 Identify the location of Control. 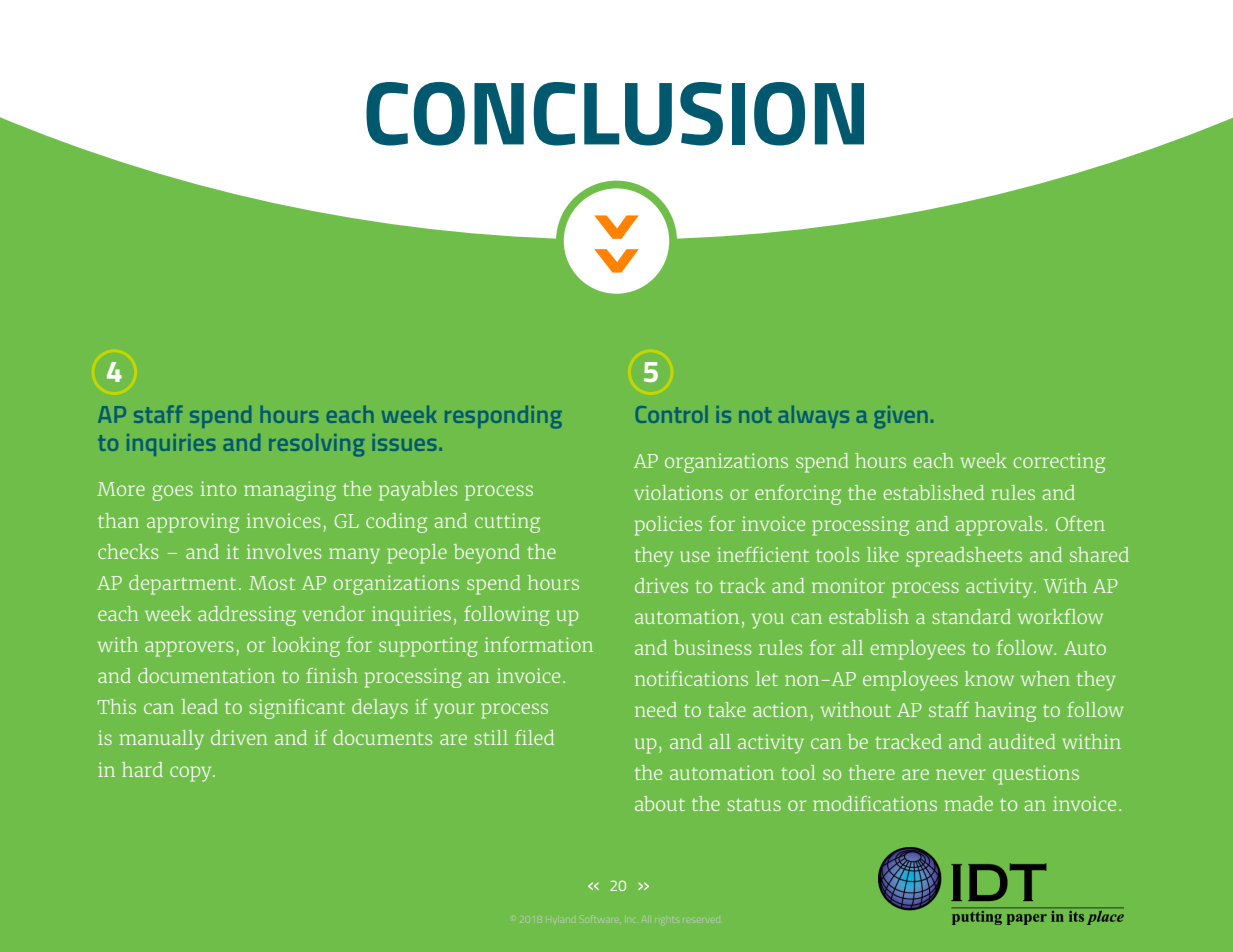
(671, 414).
